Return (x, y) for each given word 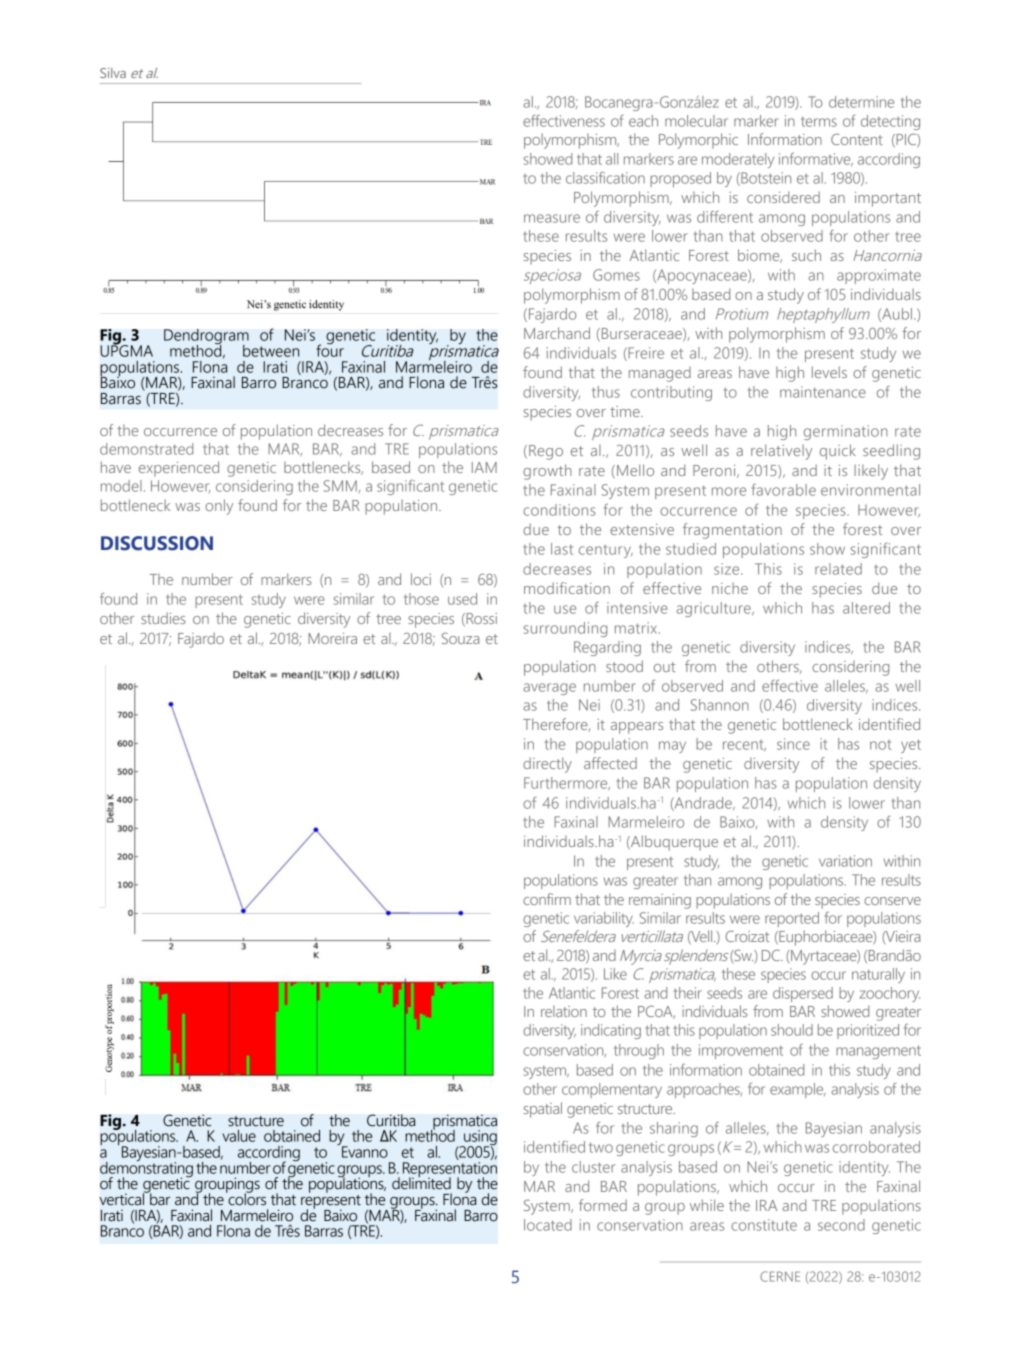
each (643, 121)
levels (829, 372)
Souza (460, 638)
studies (163, 618)
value (239, 1136)
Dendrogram (206, 338)
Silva (113, 73)
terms (819, 121)
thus (606, 392)
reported (792, 919)
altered (866, 608)
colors (246, 1198)
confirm (547, 899)
